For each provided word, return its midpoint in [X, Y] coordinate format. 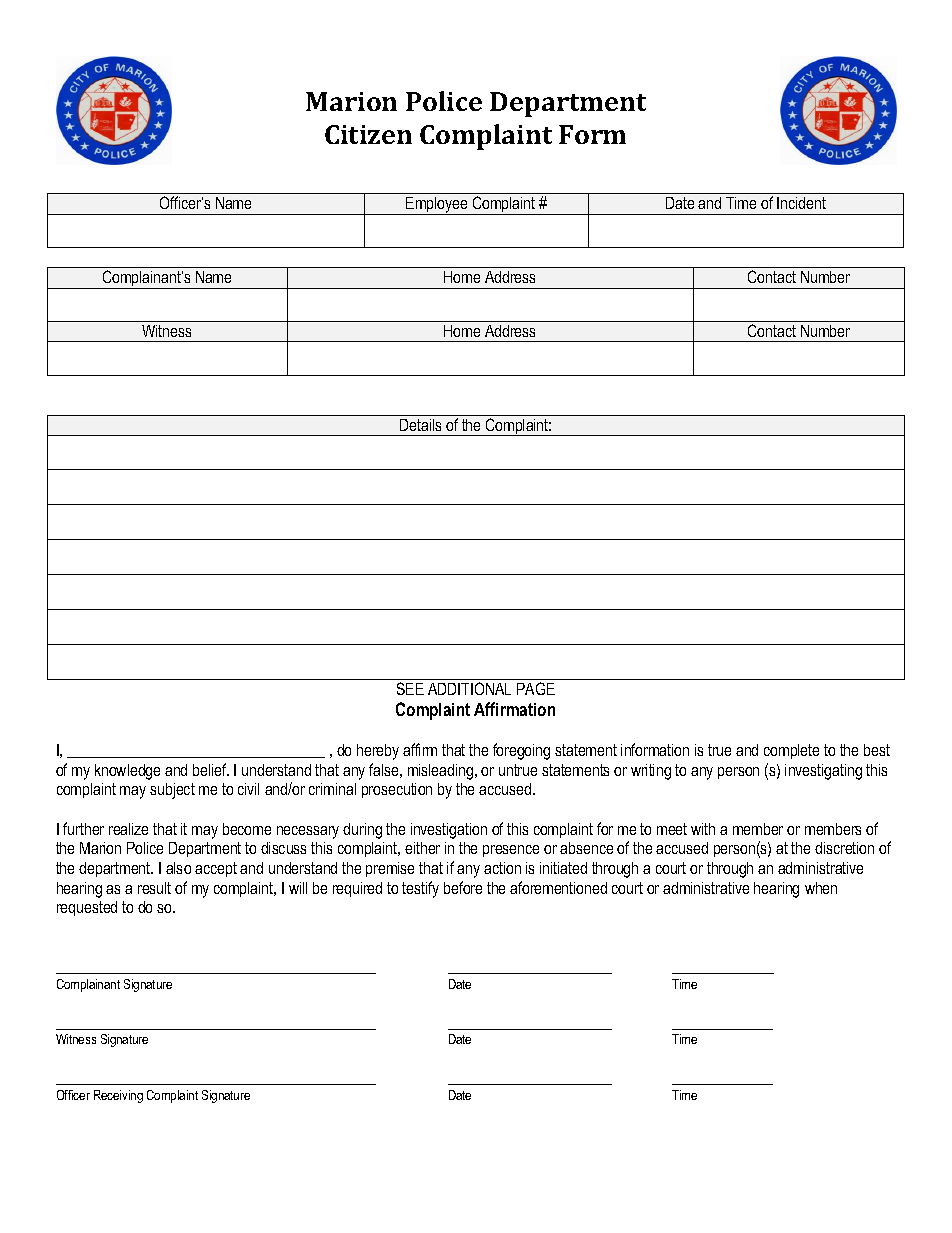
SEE [410, 688]
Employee [437, 206]
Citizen [368, 134]
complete [791, 751]
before [463, 887]
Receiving [118, 1096]
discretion [844, 848]
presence [511, 851]
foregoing [521, 751]
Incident [801, 203]
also [178, 868]
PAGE [536, 688]
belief [211, 769]
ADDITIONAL [469, 688]
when [821, 888]
